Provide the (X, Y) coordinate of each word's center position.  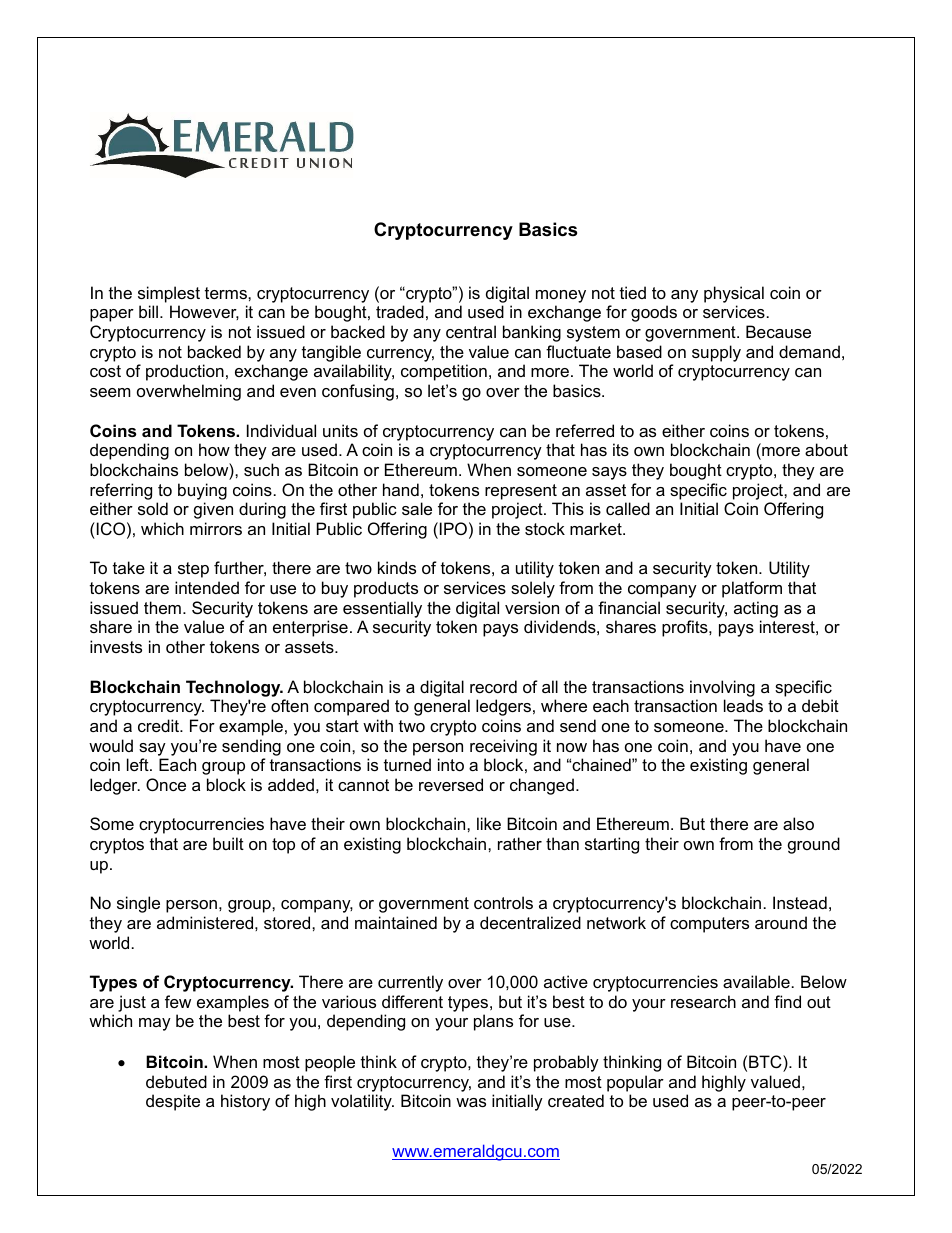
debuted (176, 1081)
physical (734, 294)
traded (400, 311)
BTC (766, 1061)
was (471, 1102)
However (204, 312)
